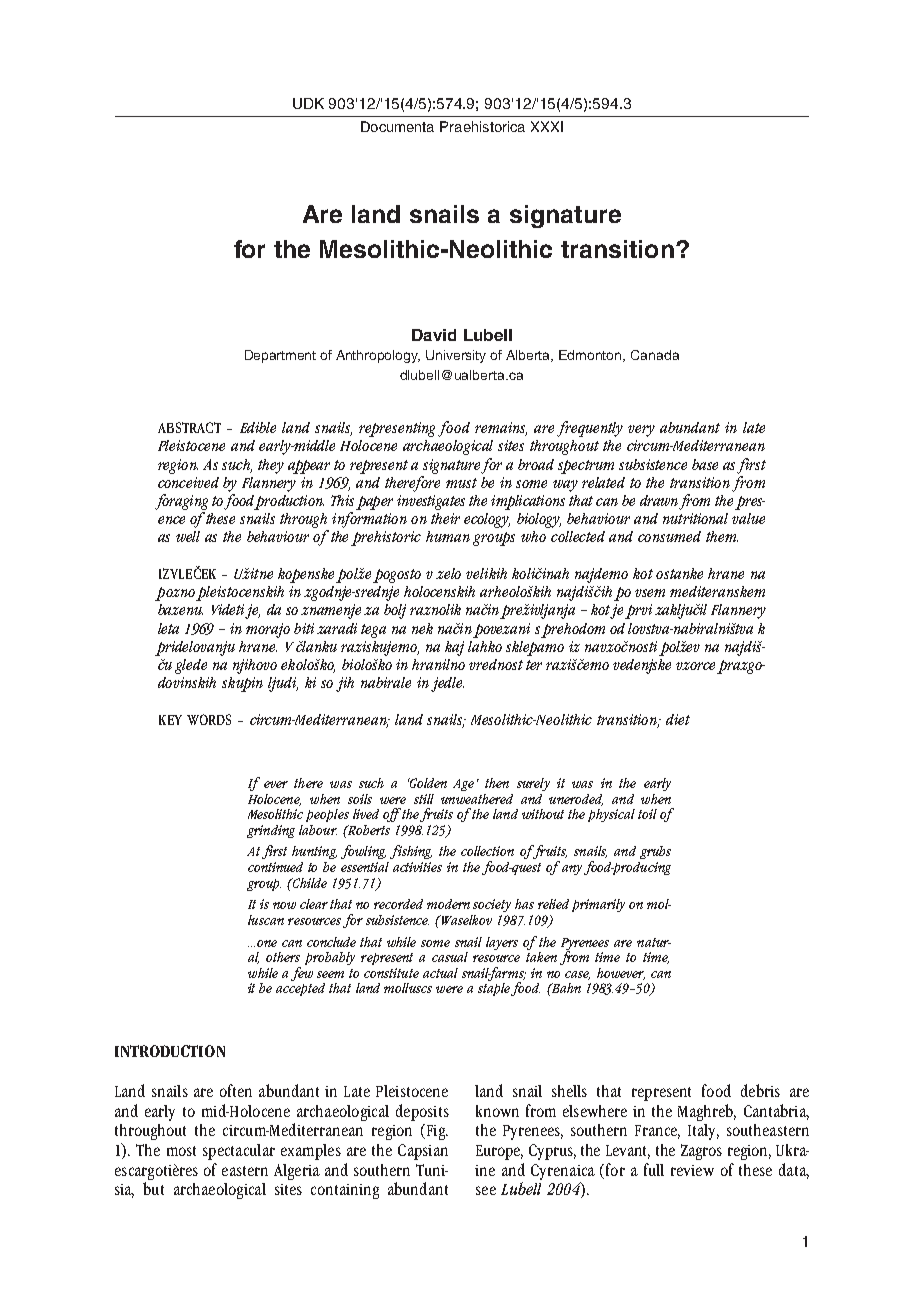 Image resolution: width=924 pixels, height=1308 pixels. I want to click on remains, so click(501, 429).
